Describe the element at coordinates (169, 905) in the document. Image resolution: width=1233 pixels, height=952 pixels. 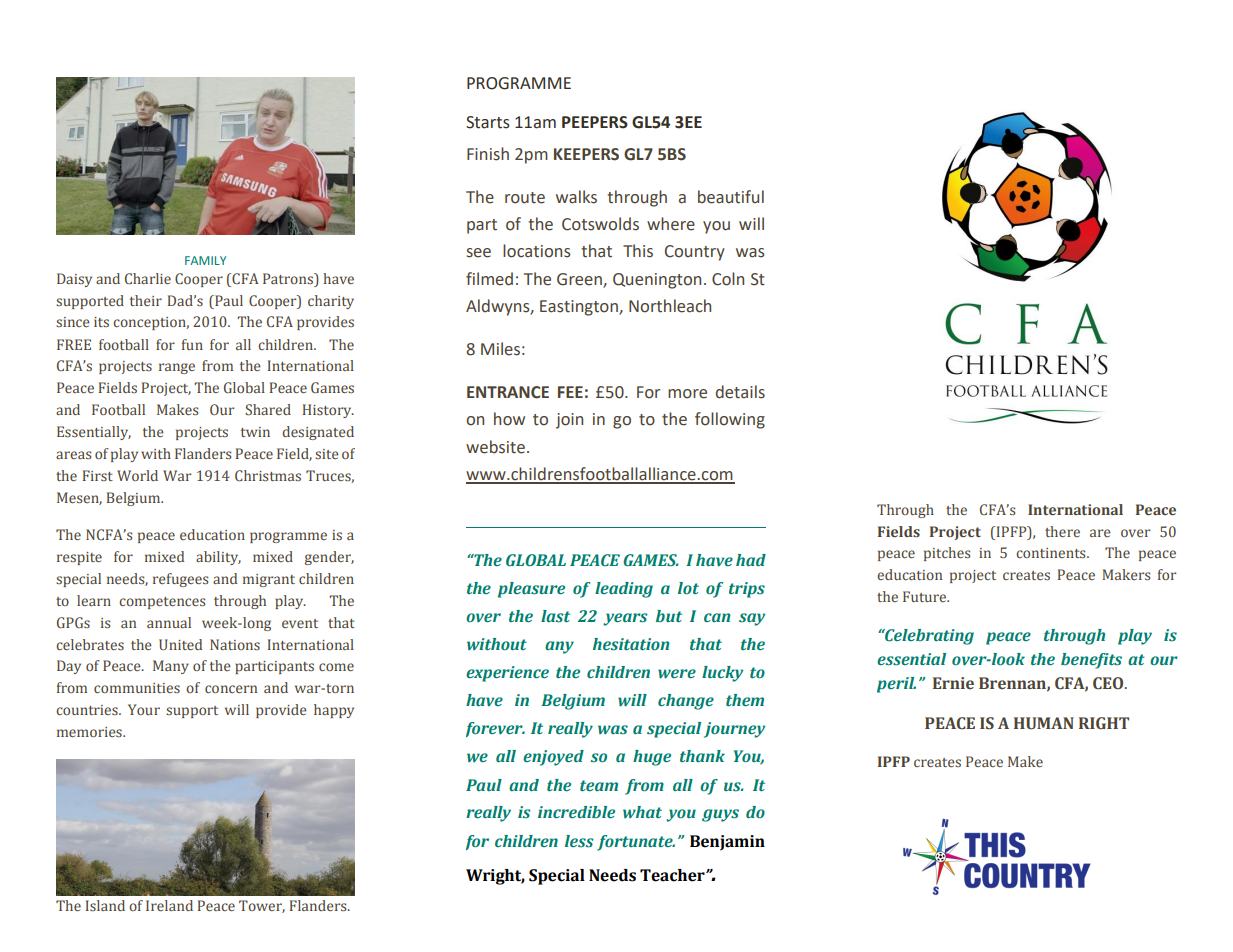
I see `Ireland` at that location.
